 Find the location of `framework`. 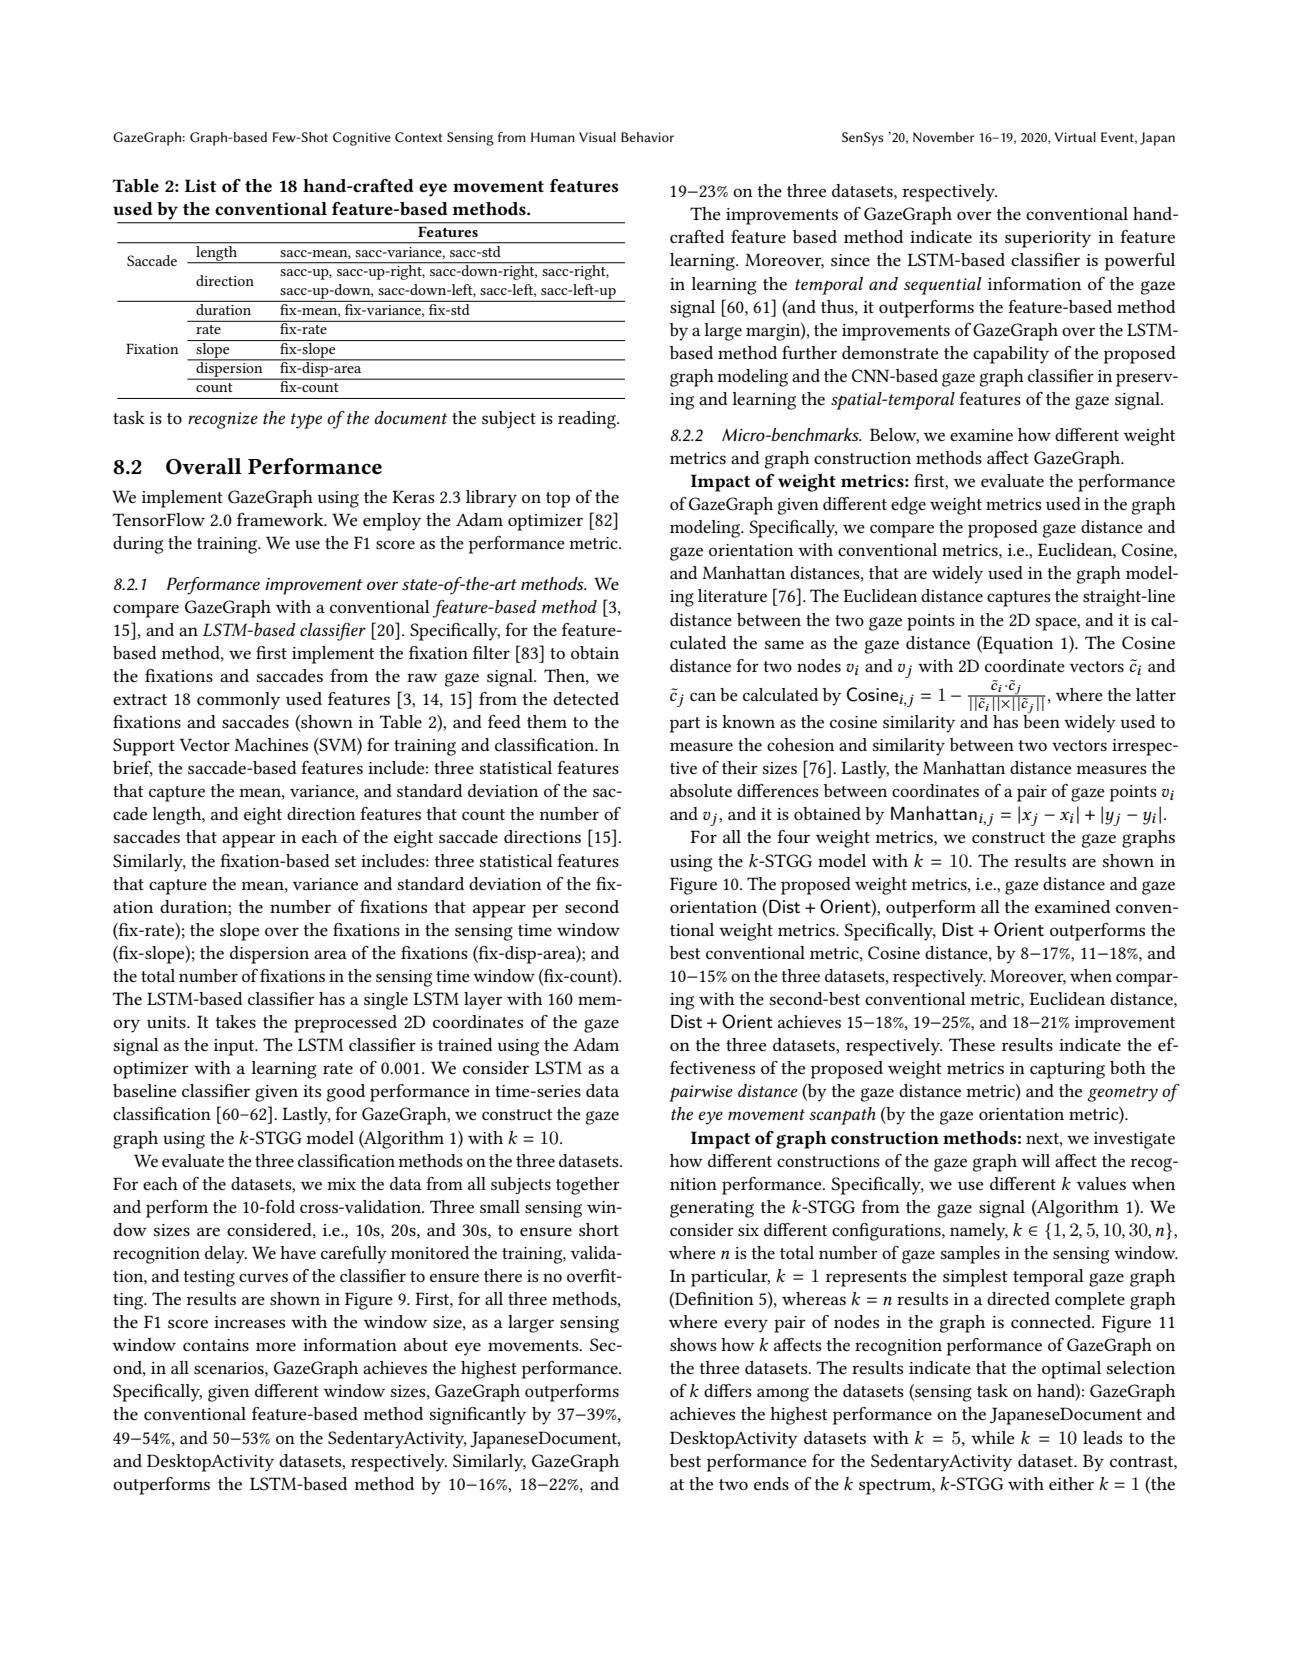

framework is located at coordinates (281, 519).
